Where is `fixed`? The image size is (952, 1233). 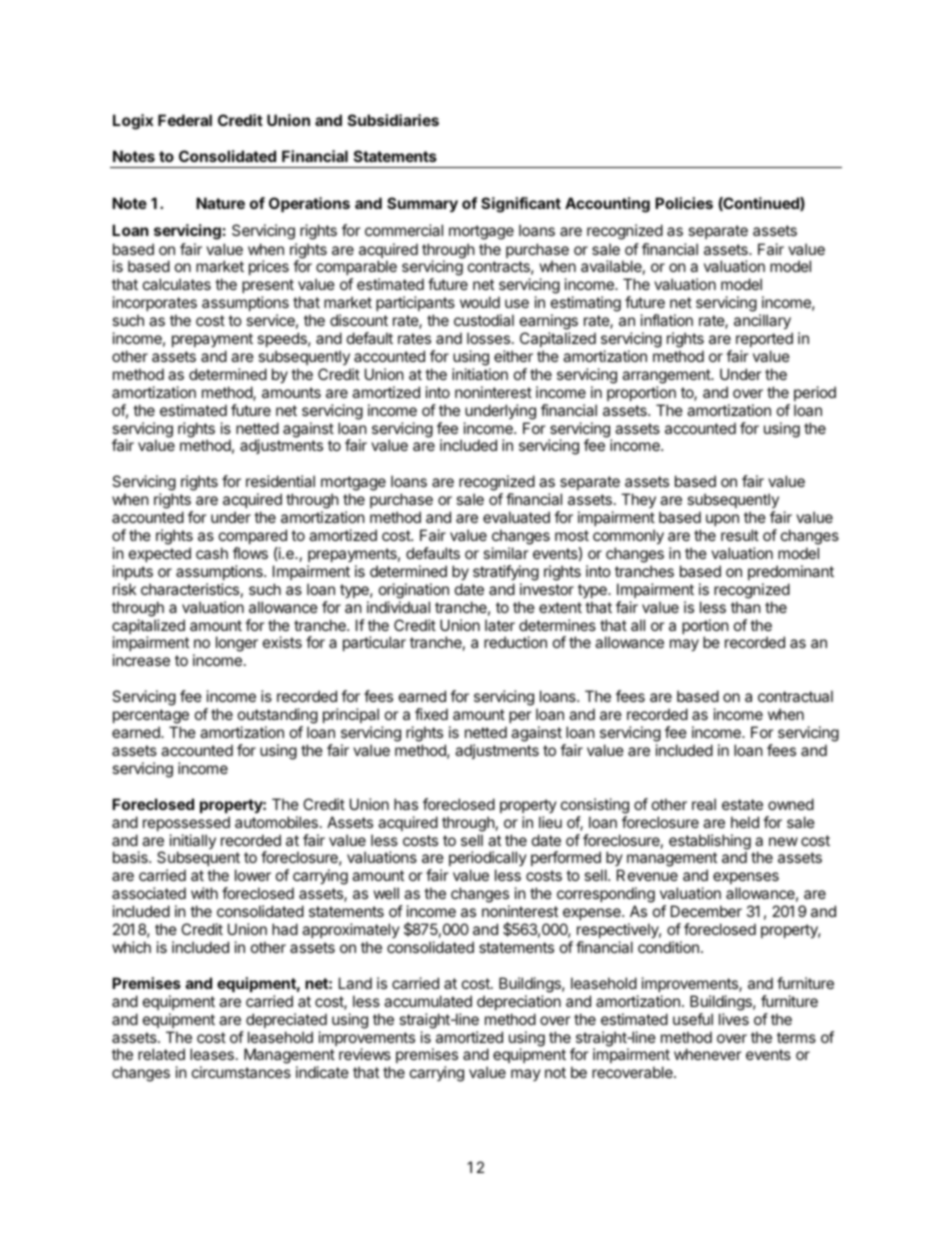 fixed is located at coordinates (431, 714).
